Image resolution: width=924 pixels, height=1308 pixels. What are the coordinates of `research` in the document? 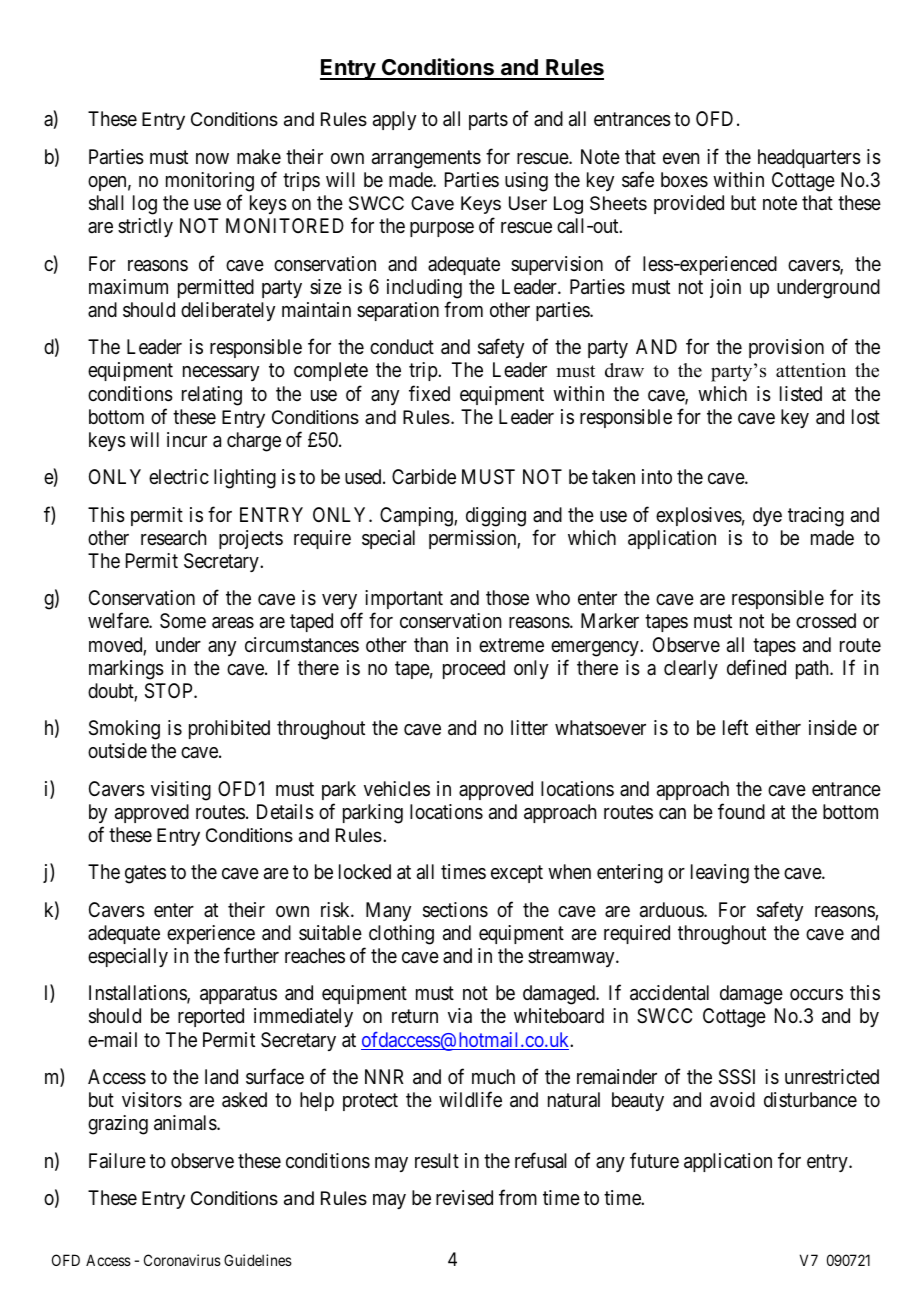 It's located at (173, 538).
